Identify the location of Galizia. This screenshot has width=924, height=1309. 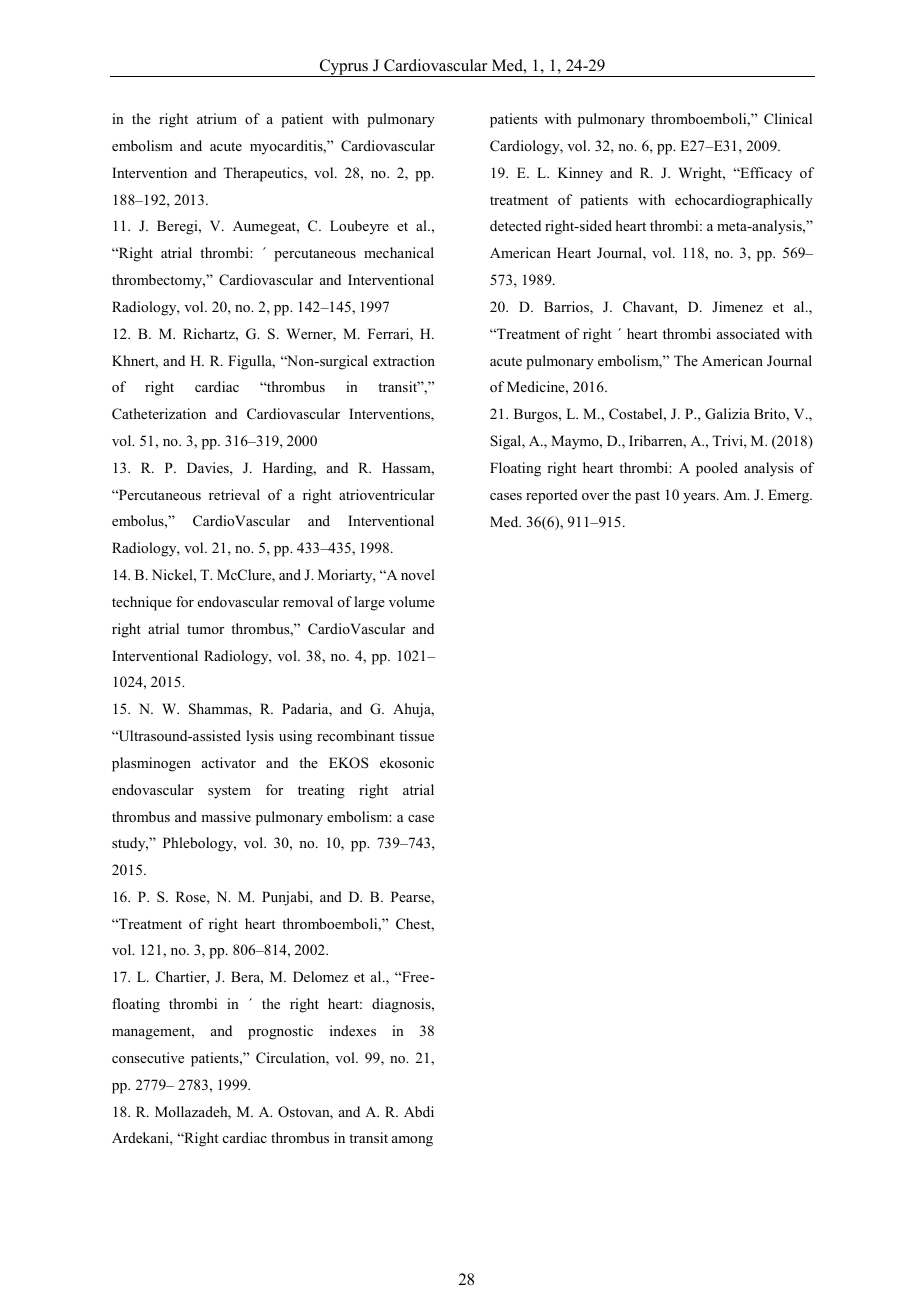
(727, 414).
